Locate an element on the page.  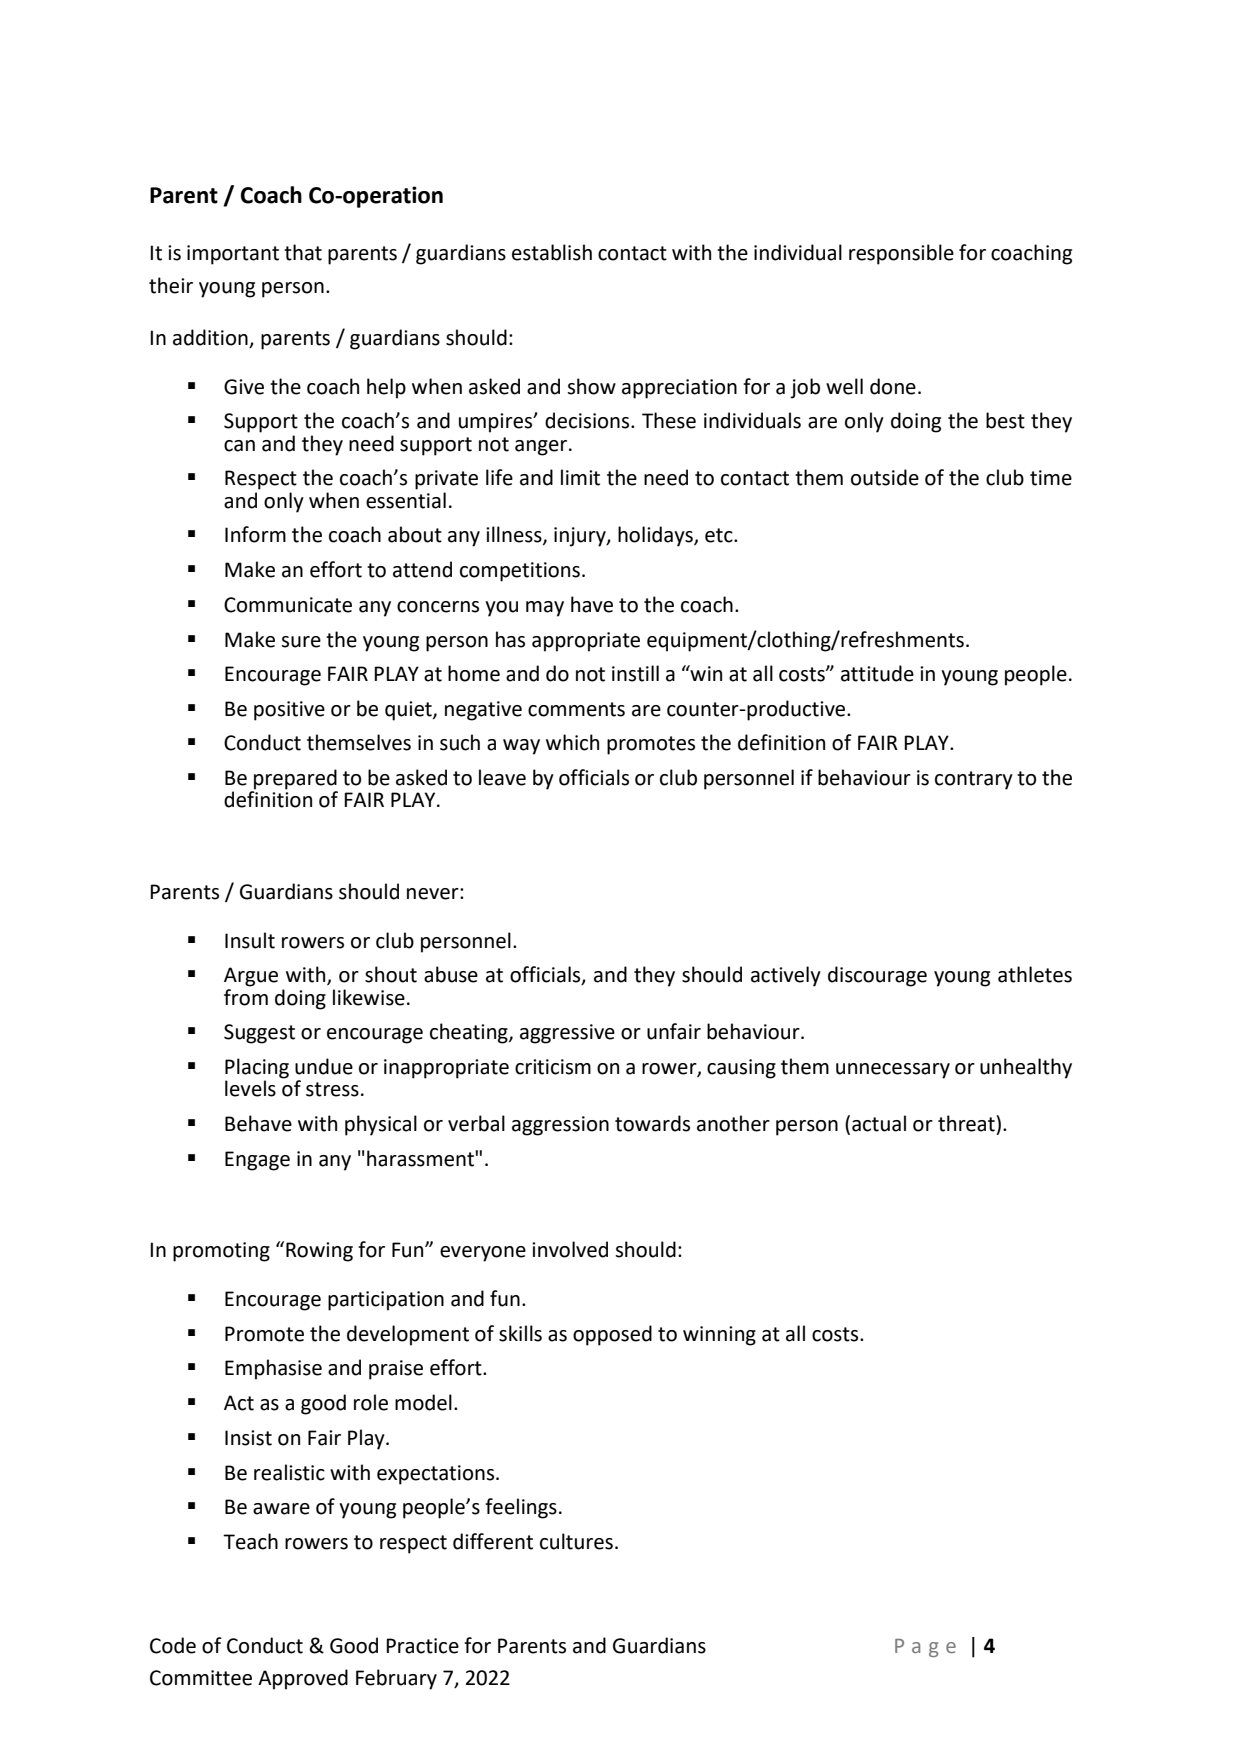
that is located at coordinates (303, 252).
